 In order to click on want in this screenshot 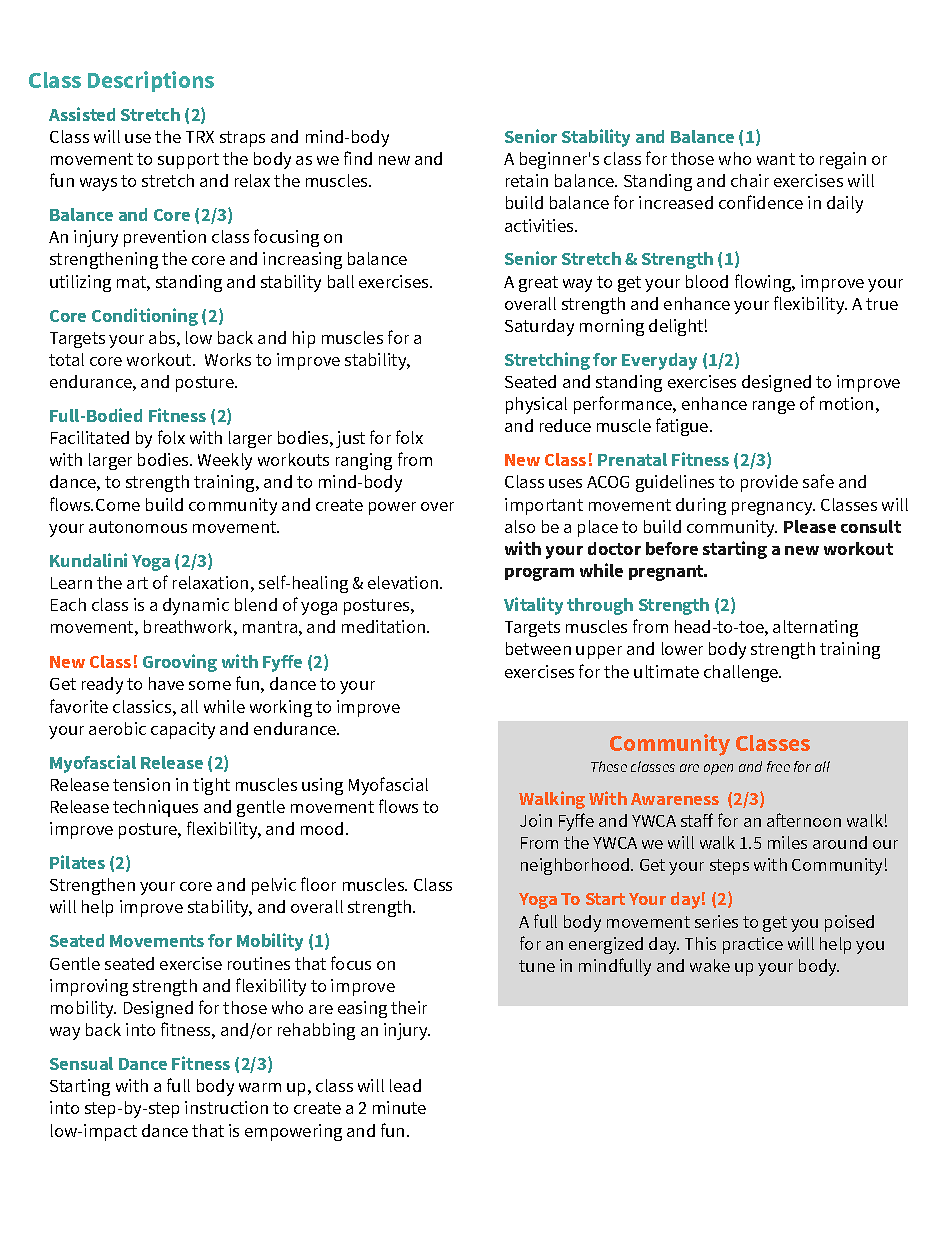, I will do `click(776, 159)`.
